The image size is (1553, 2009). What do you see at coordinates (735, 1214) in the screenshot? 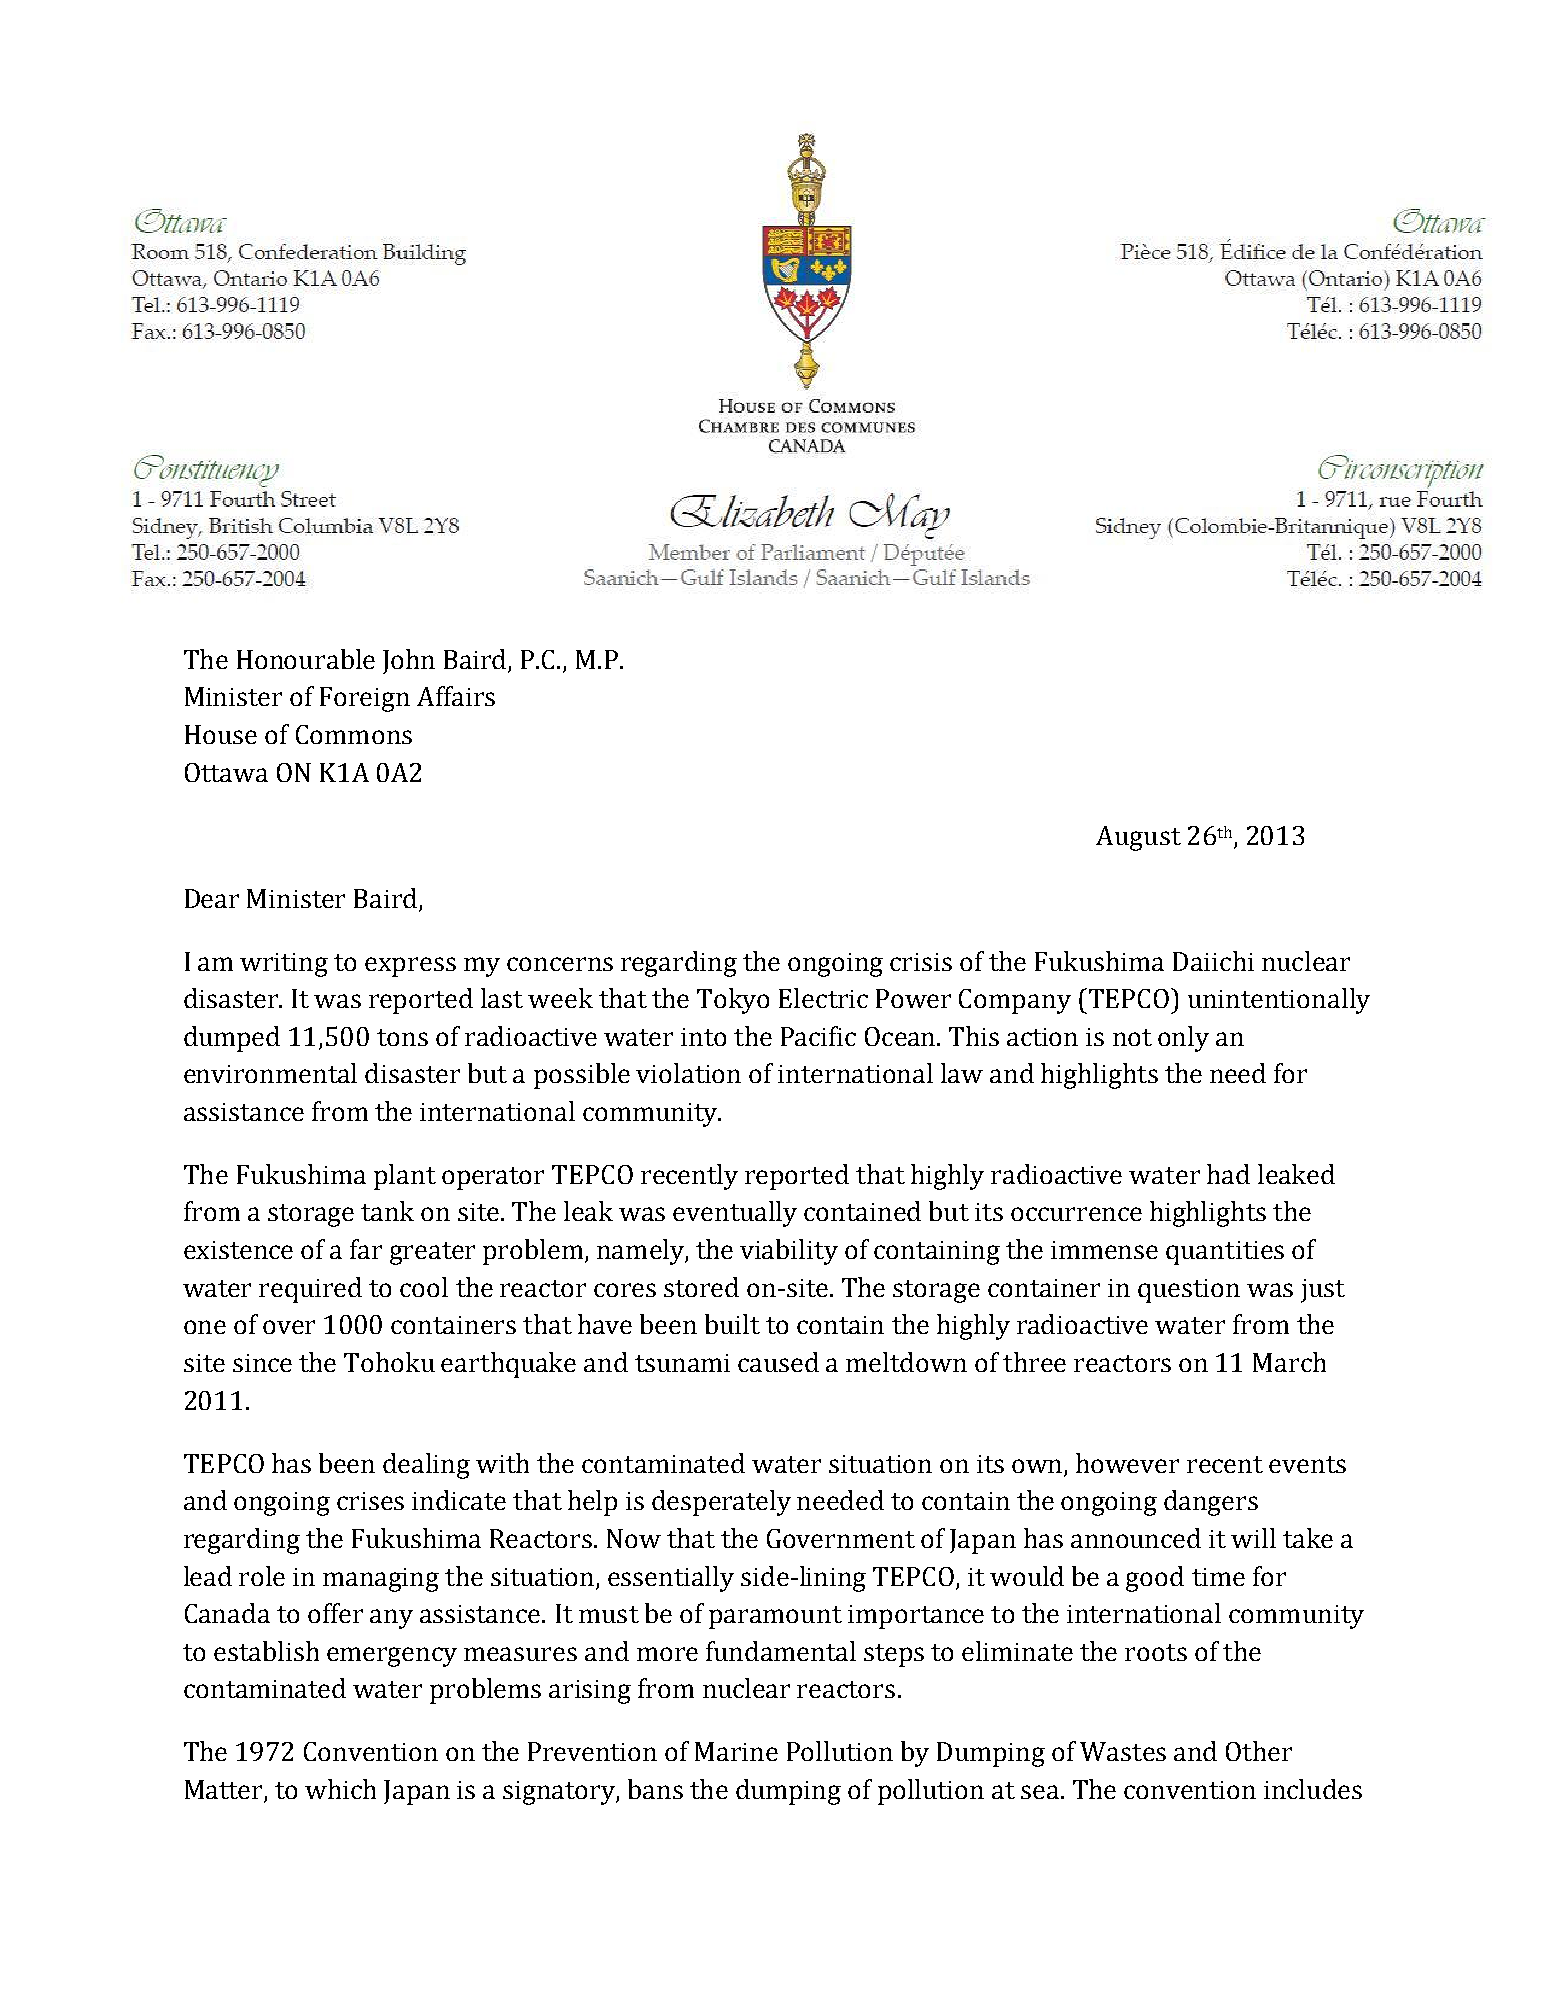
I see `eventually` at bounding box center [735, 1214].
